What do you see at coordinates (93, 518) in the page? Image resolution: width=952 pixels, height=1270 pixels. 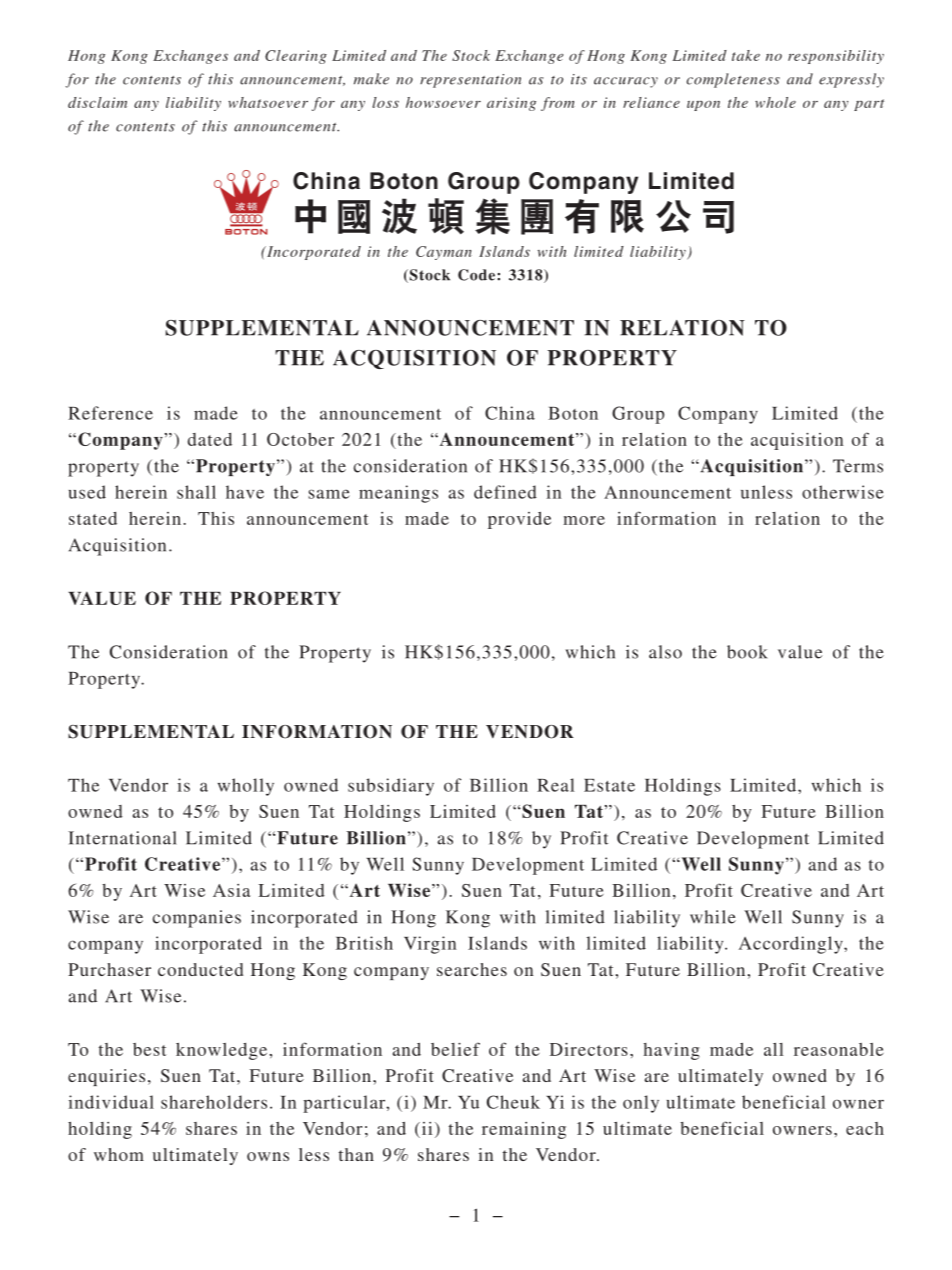 I see `stated` at bounding box center [93, 518].
